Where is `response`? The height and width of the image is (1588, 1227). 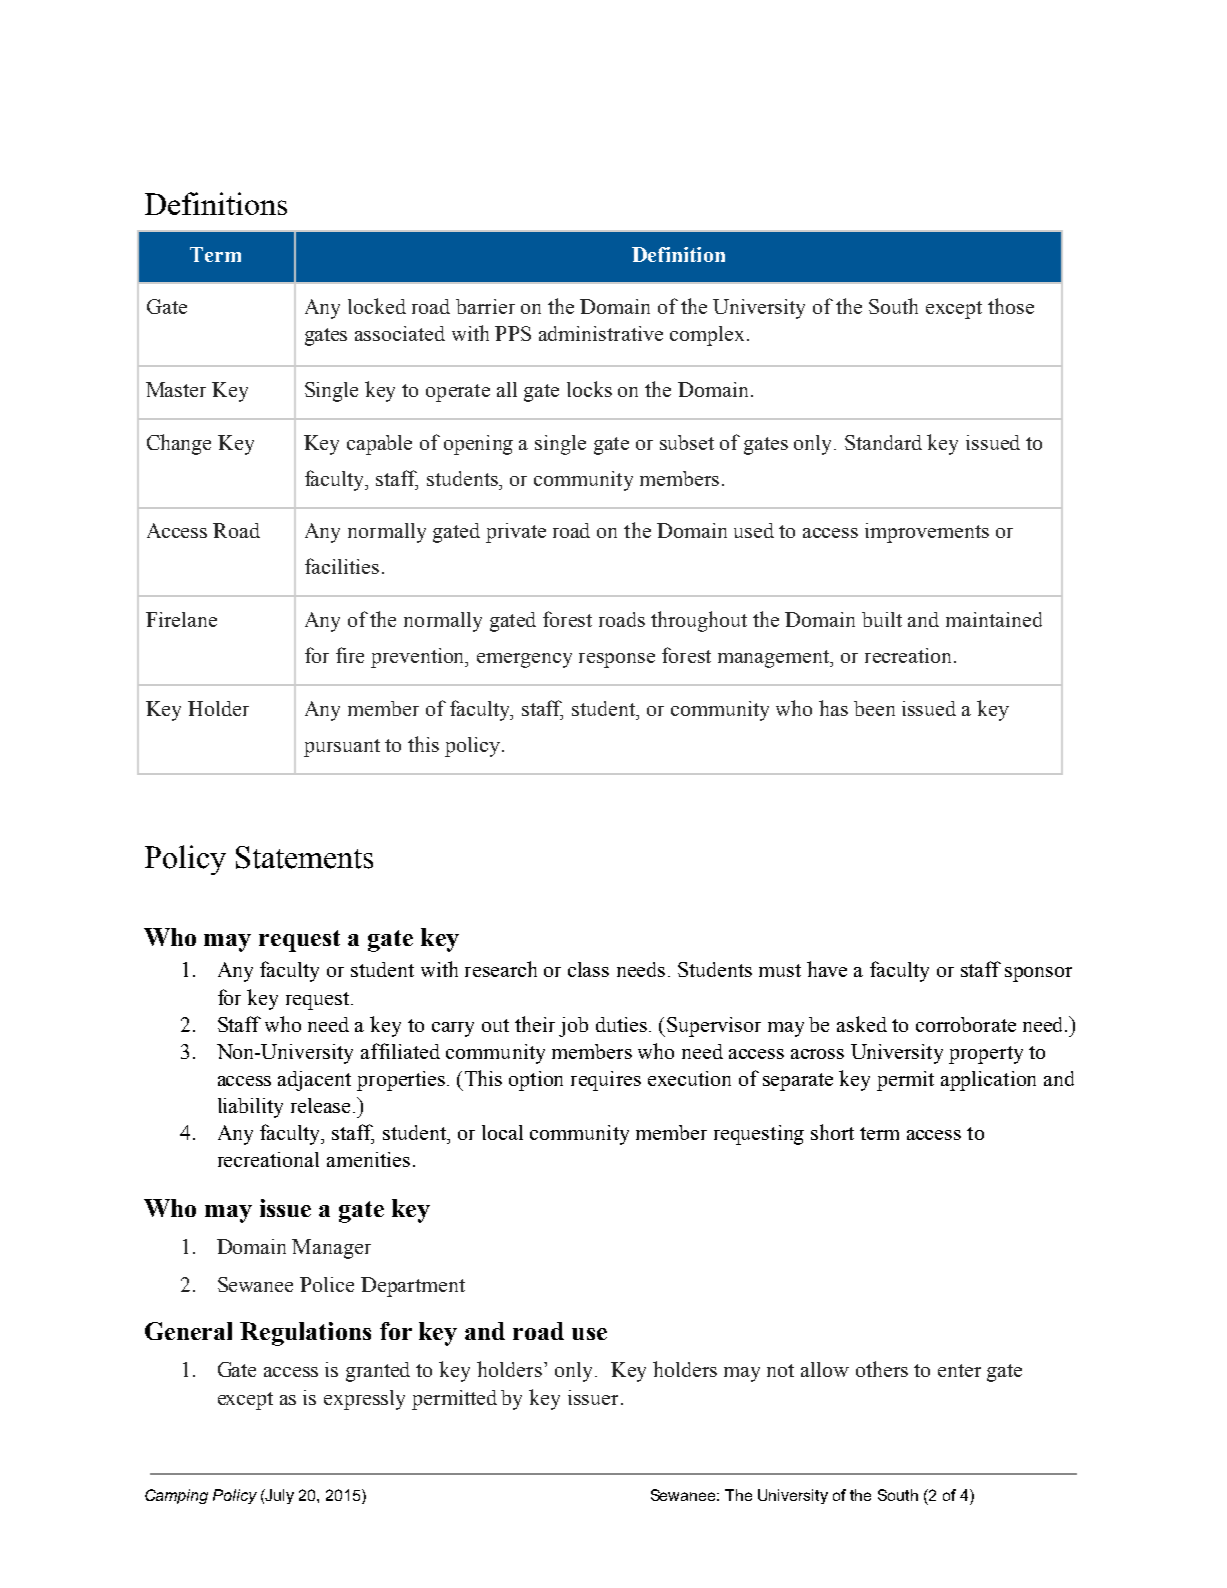
response is located at coordinates (617, 660).
